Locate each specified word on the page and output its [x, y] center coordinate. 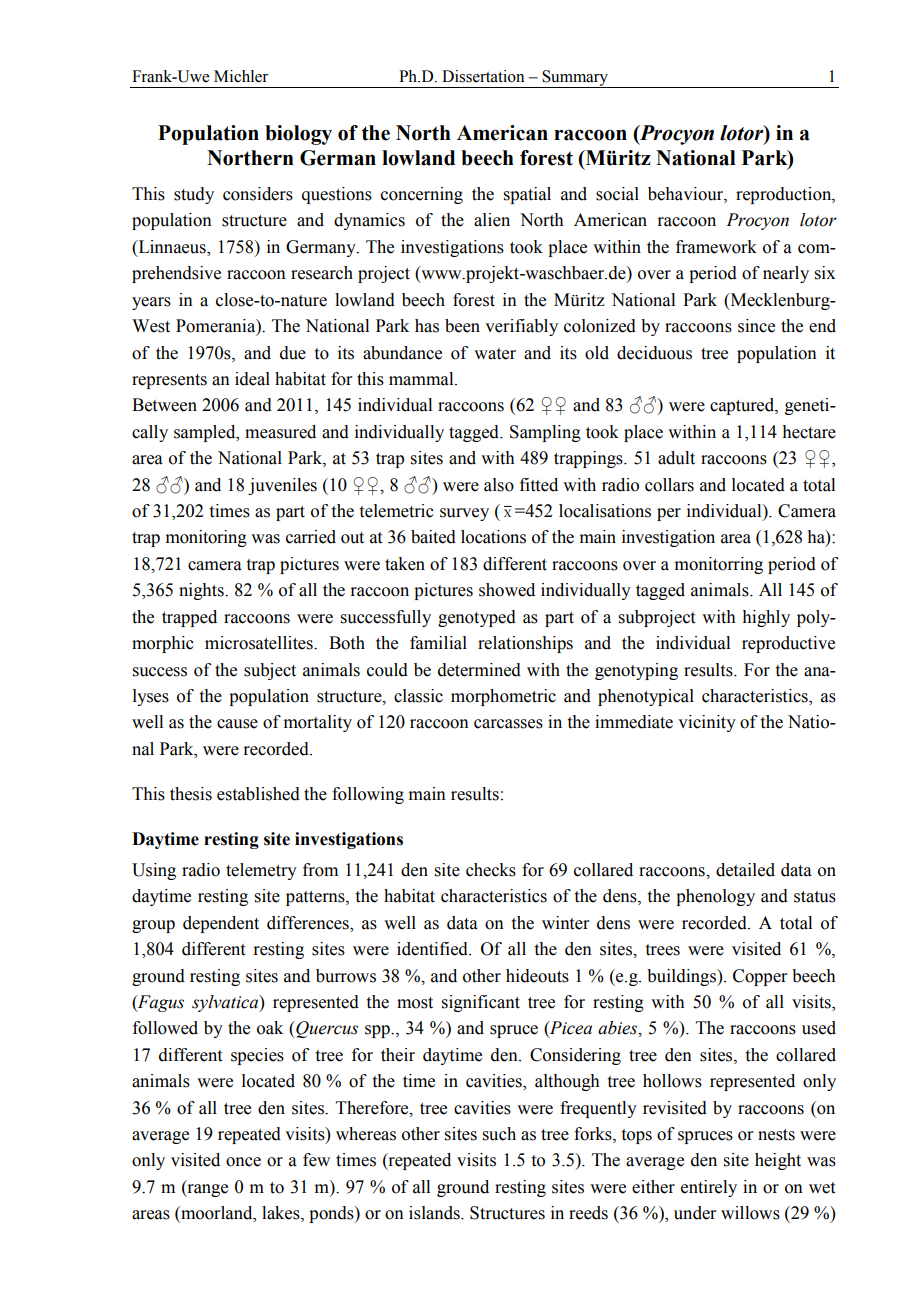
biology [298, 135]
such [499, 1134]
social [617, 194]
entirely [709, 1188]
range [206, 1190]
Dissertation [483, 76]
